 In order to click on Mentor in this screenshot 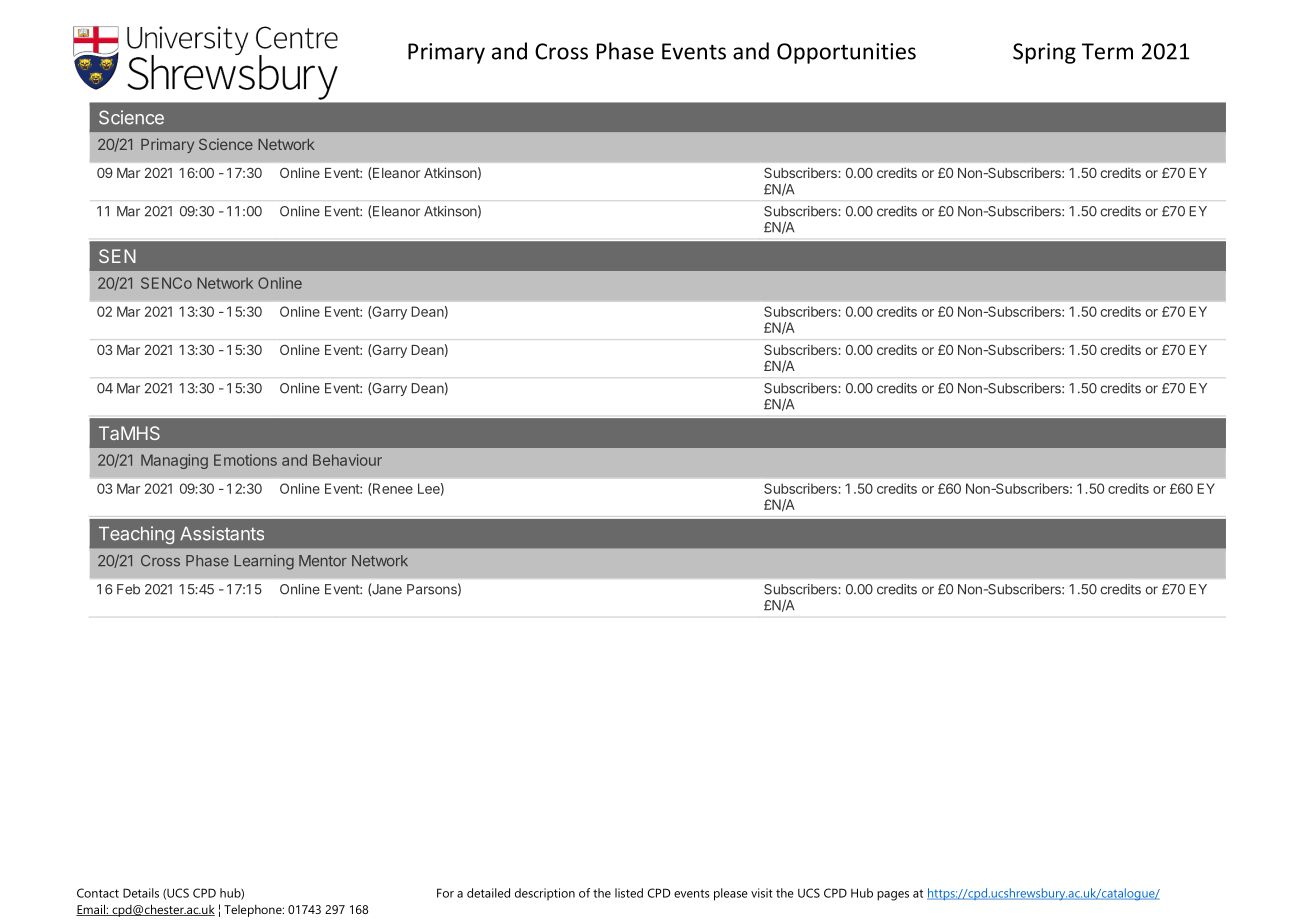, I will do `click(323, 561)`.
